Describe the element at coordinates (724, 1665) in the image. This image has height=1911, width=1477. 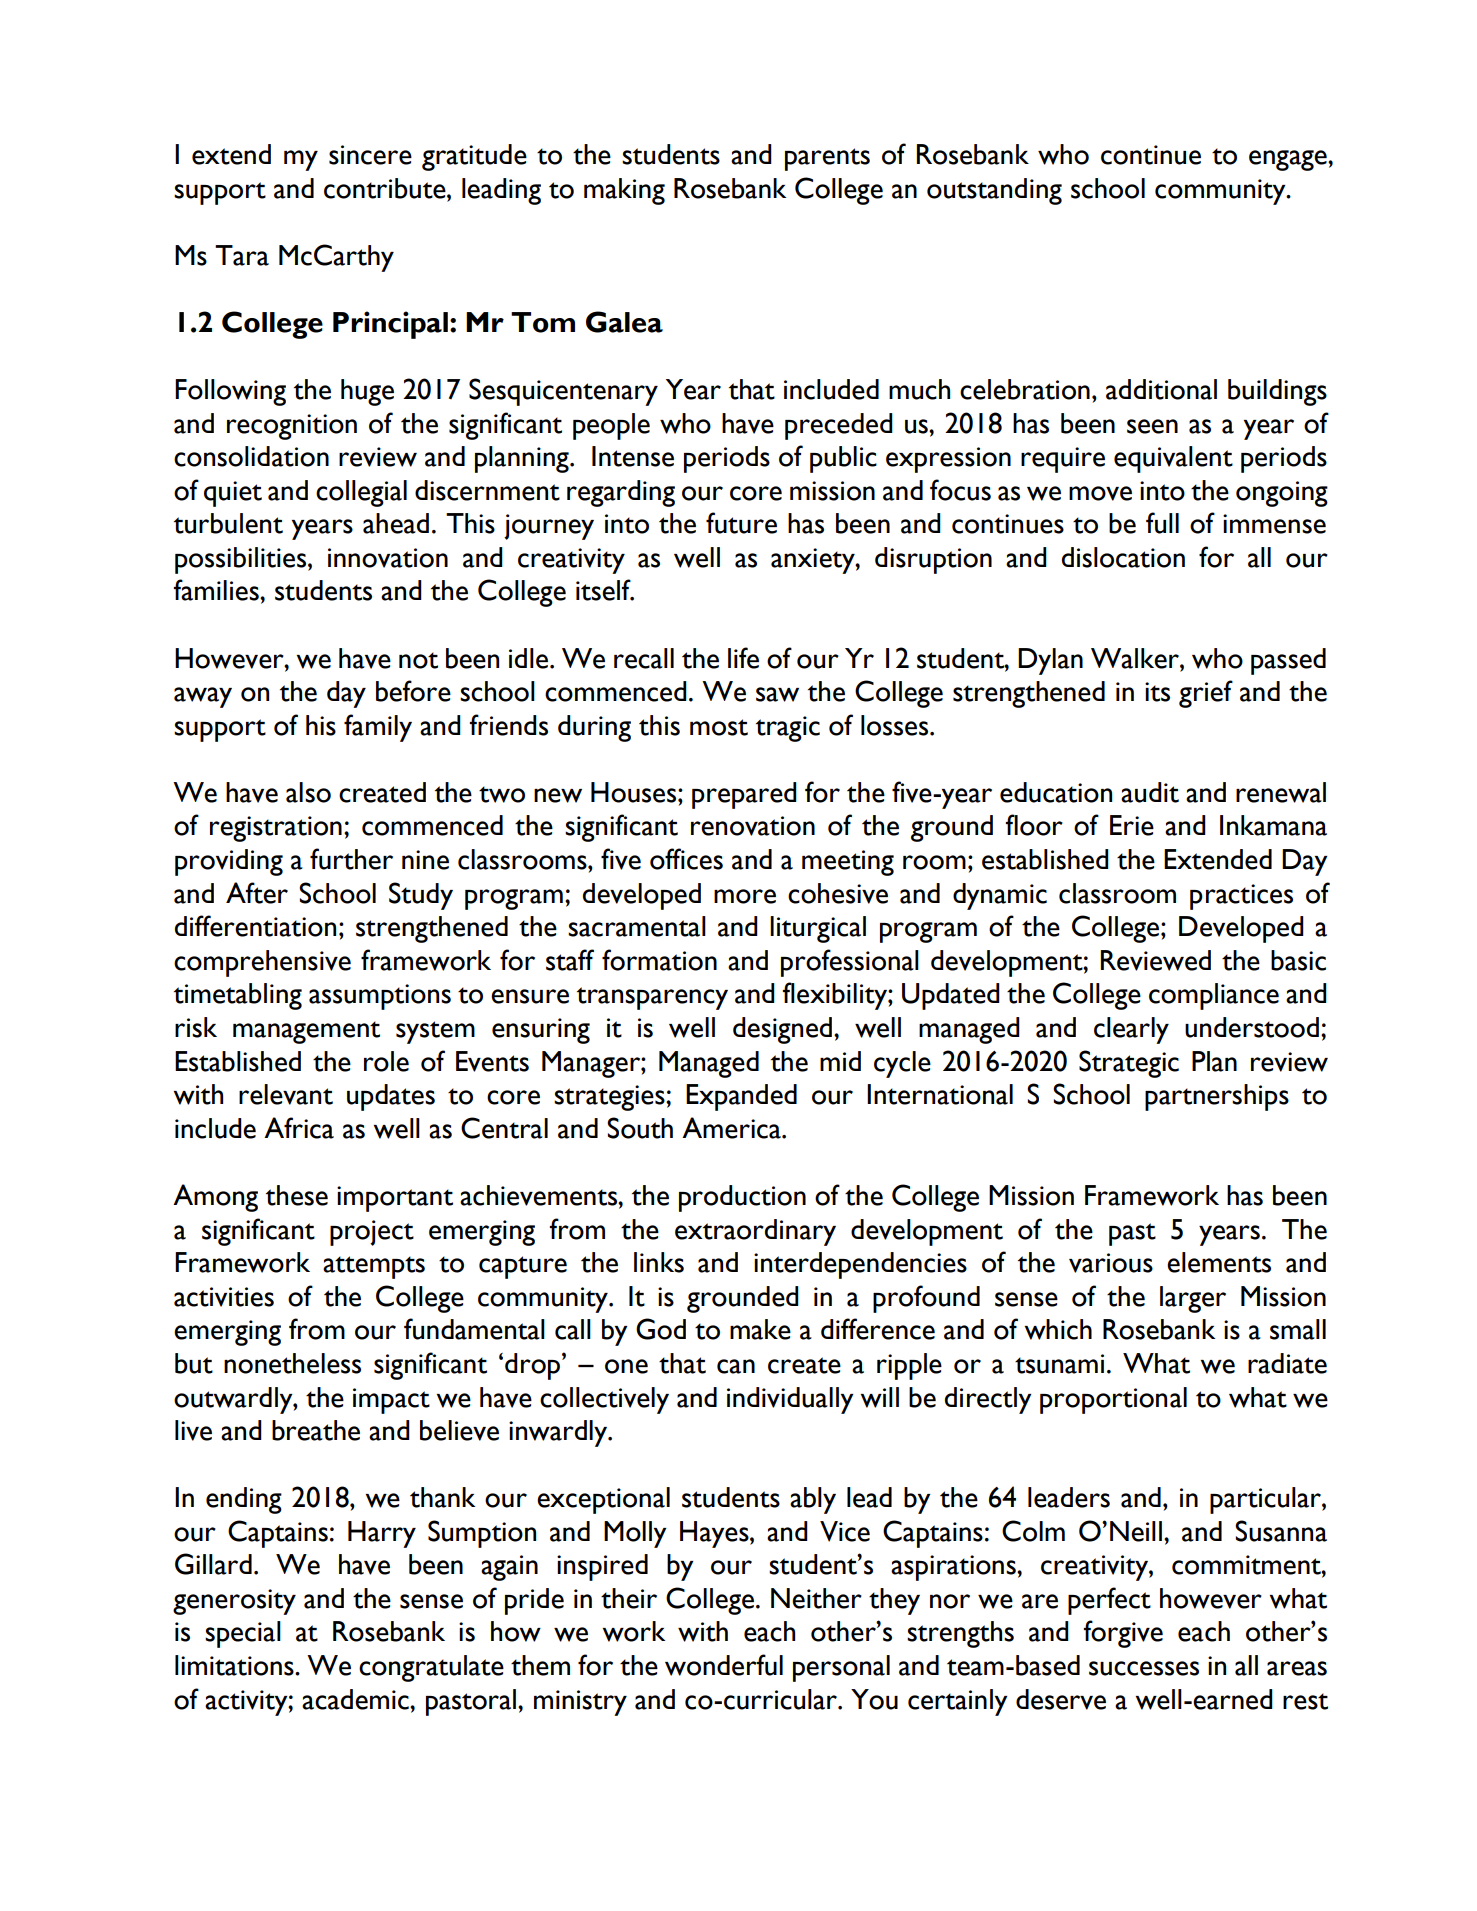
I see `wonderful` at that location.
